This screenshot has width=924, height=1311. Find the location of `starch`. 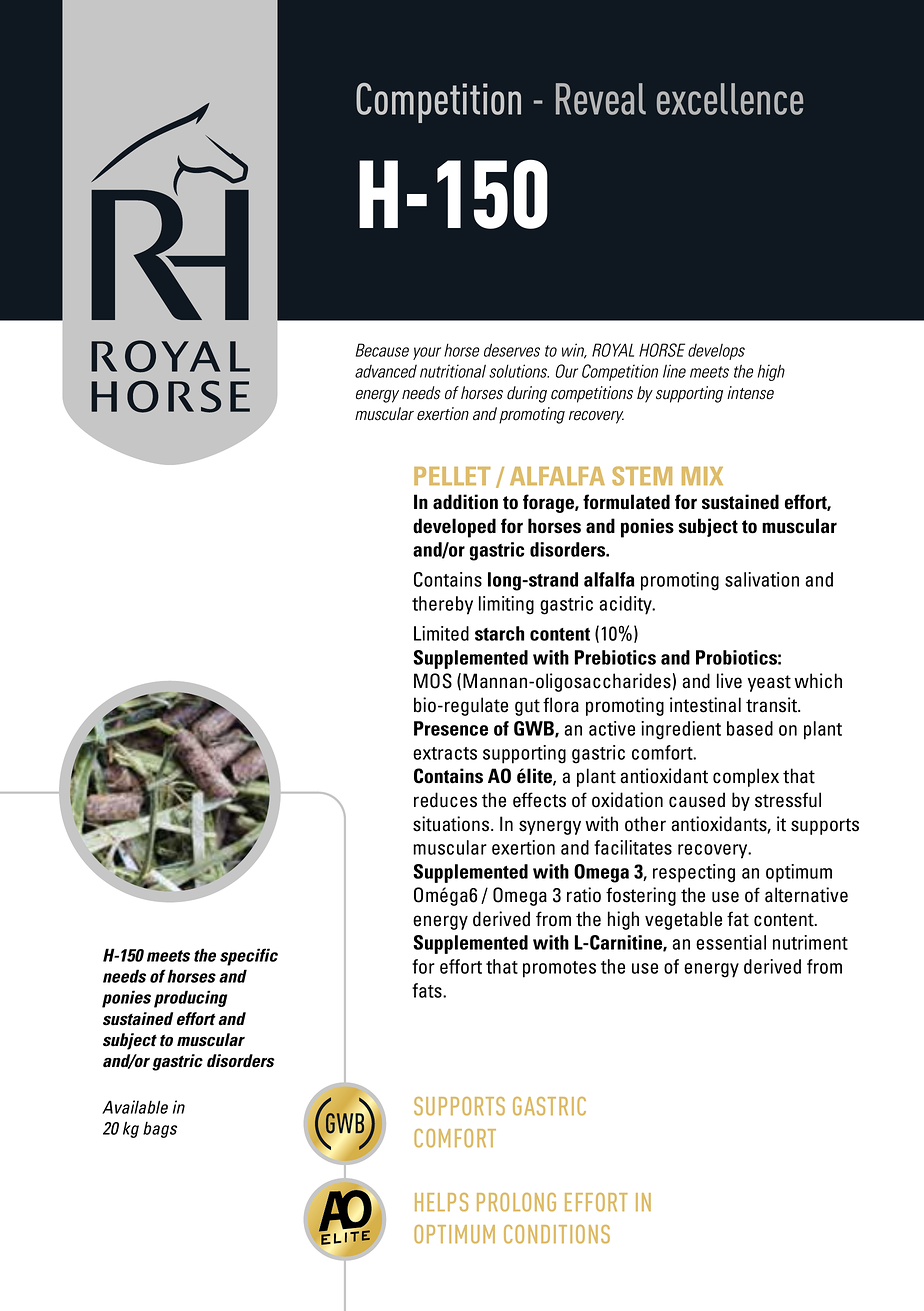

starch is located at coordinates (499, 633).
